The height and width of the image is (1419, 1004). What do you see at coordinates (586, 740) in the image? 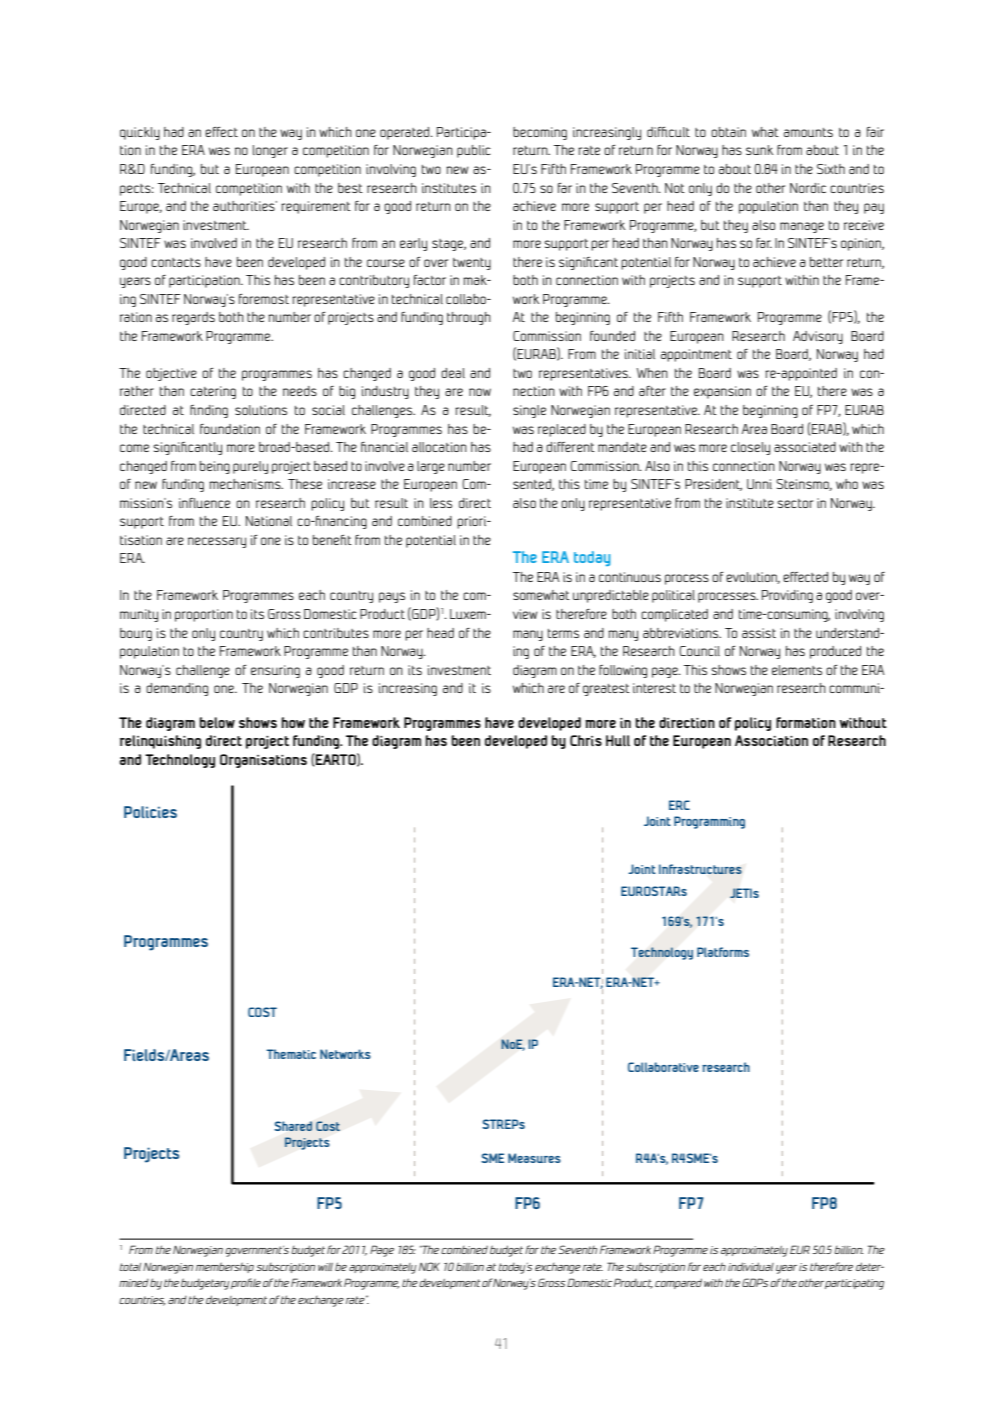
I see `Chris` at bounding box center [586, 740].
